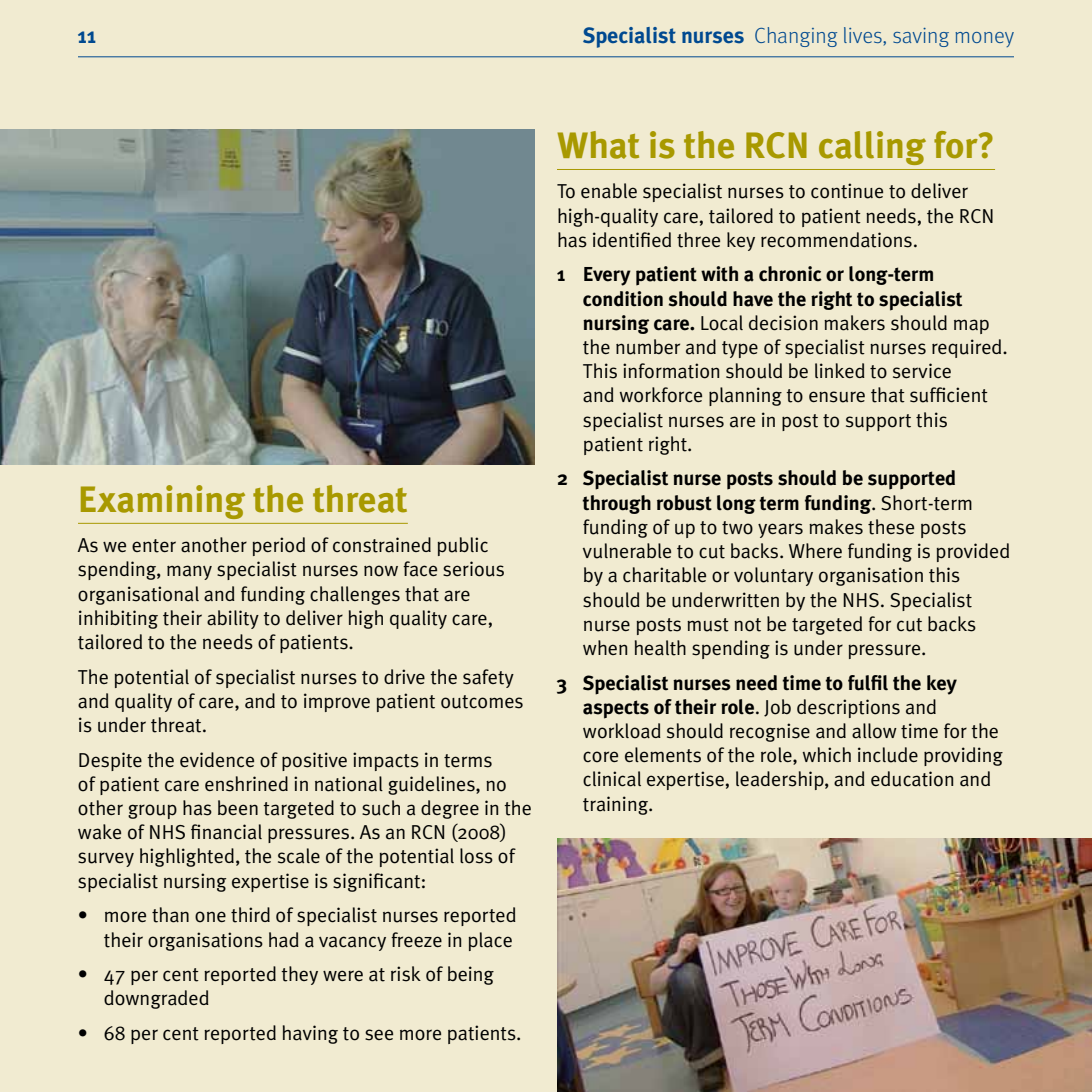 This document has width=1092, height=1092. Describe the element at coordinates (154, 546) in the document. I see `enter` at that location.
